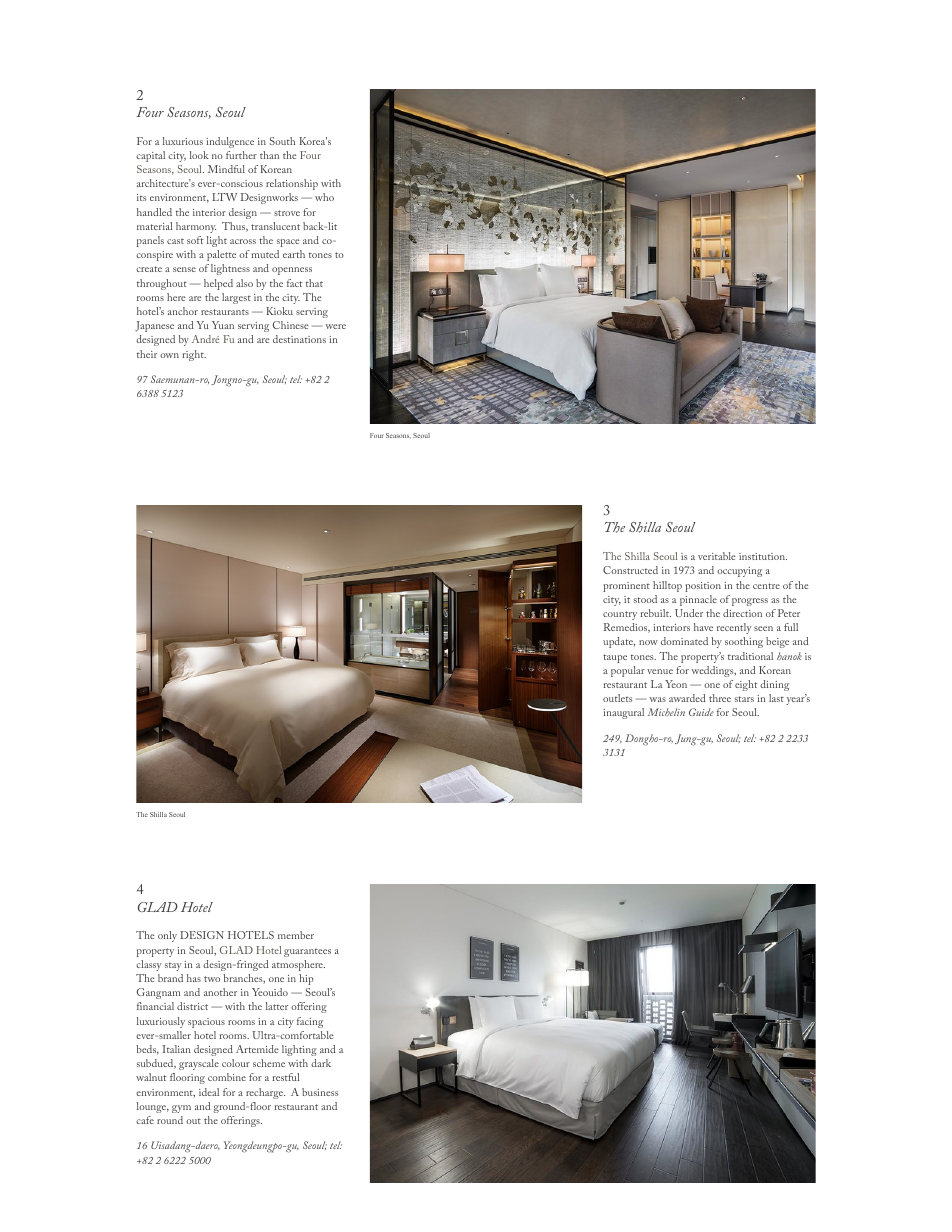  I want to click on business, so click(320, 1092).
